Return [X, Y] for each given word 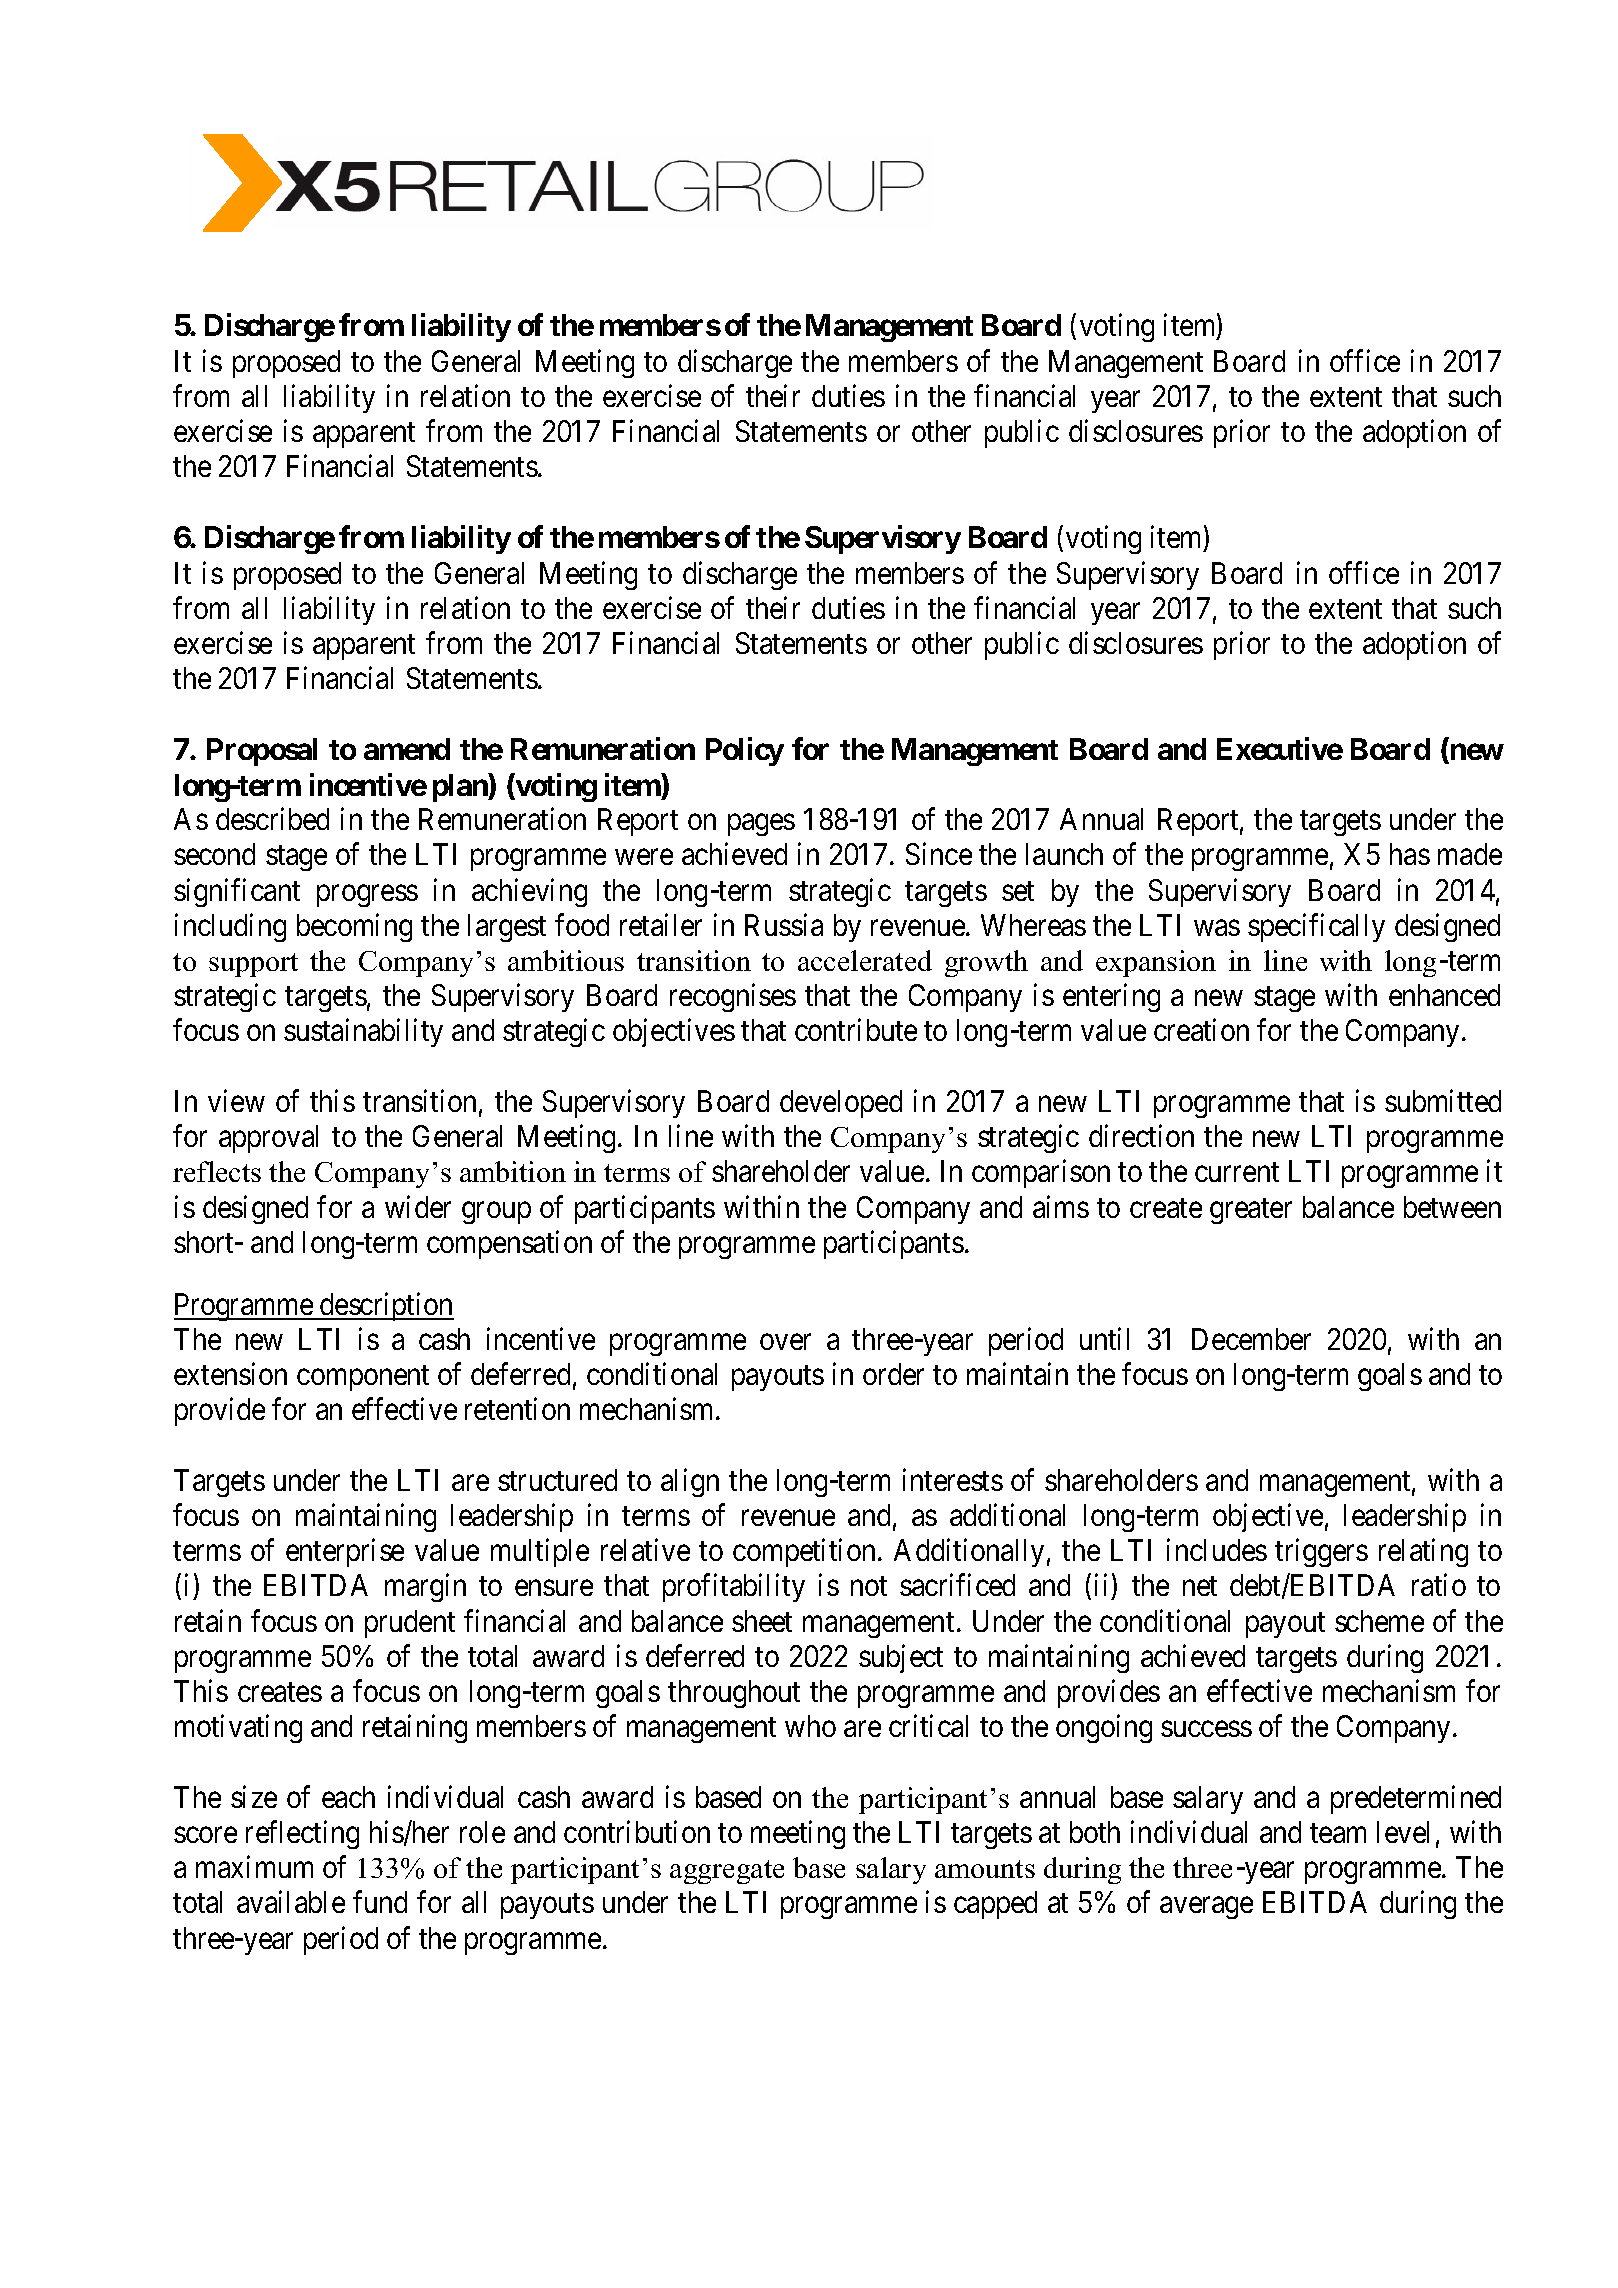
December [1251, 1339]
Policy [745, 752]
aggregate [727, 1872]
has [1410, 854]
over [785, 1342]
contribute [856, 1030]
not [869, 1586]
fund [380, 1902]
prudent [410, 1624]
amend [407, 749]
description [386, 1306]
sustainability [363, 1033]
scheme [1379, 1621]
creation [1201, 1030]
